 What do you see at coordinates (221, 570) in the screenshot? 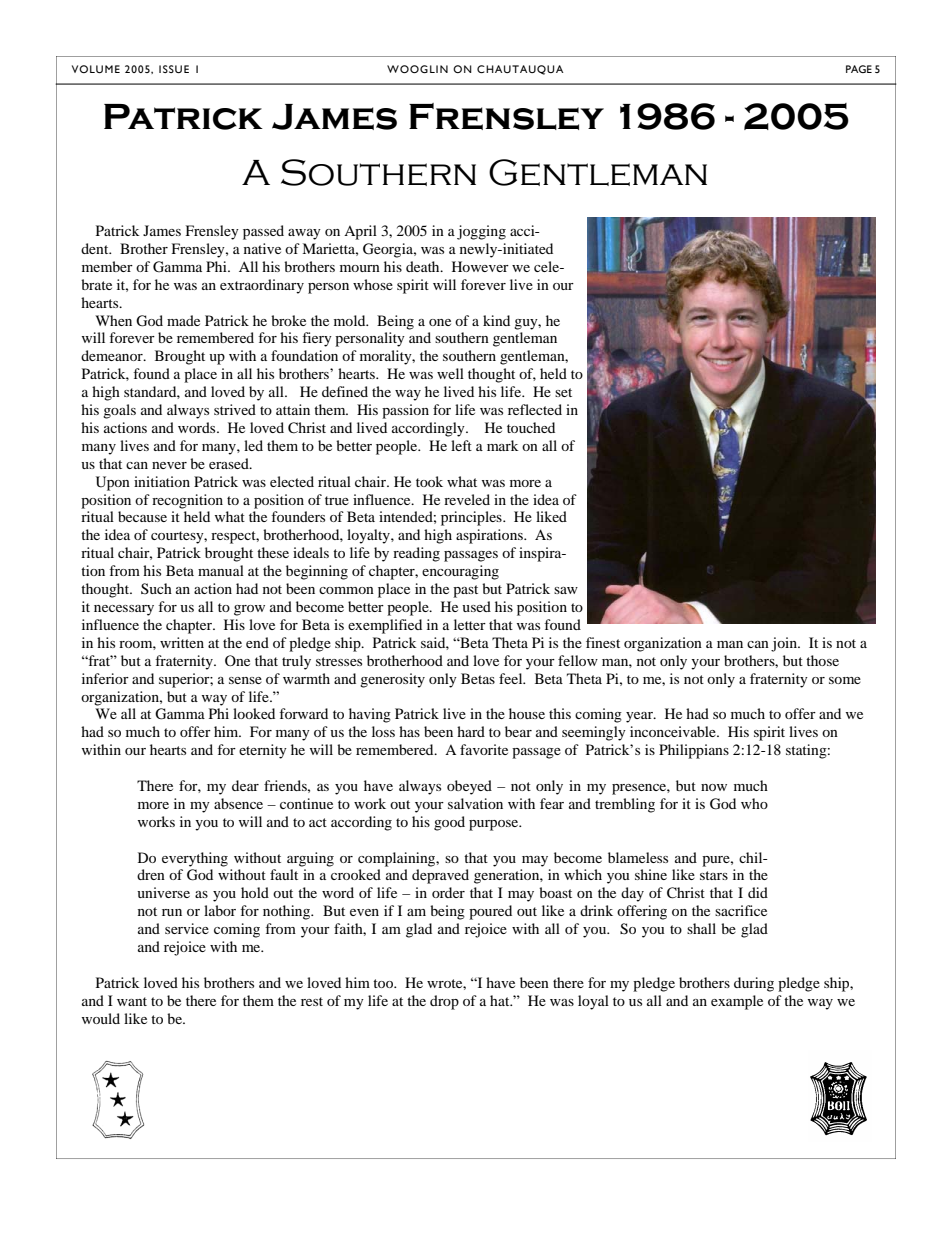
I see `manual` at bounding box center [221, 570].
